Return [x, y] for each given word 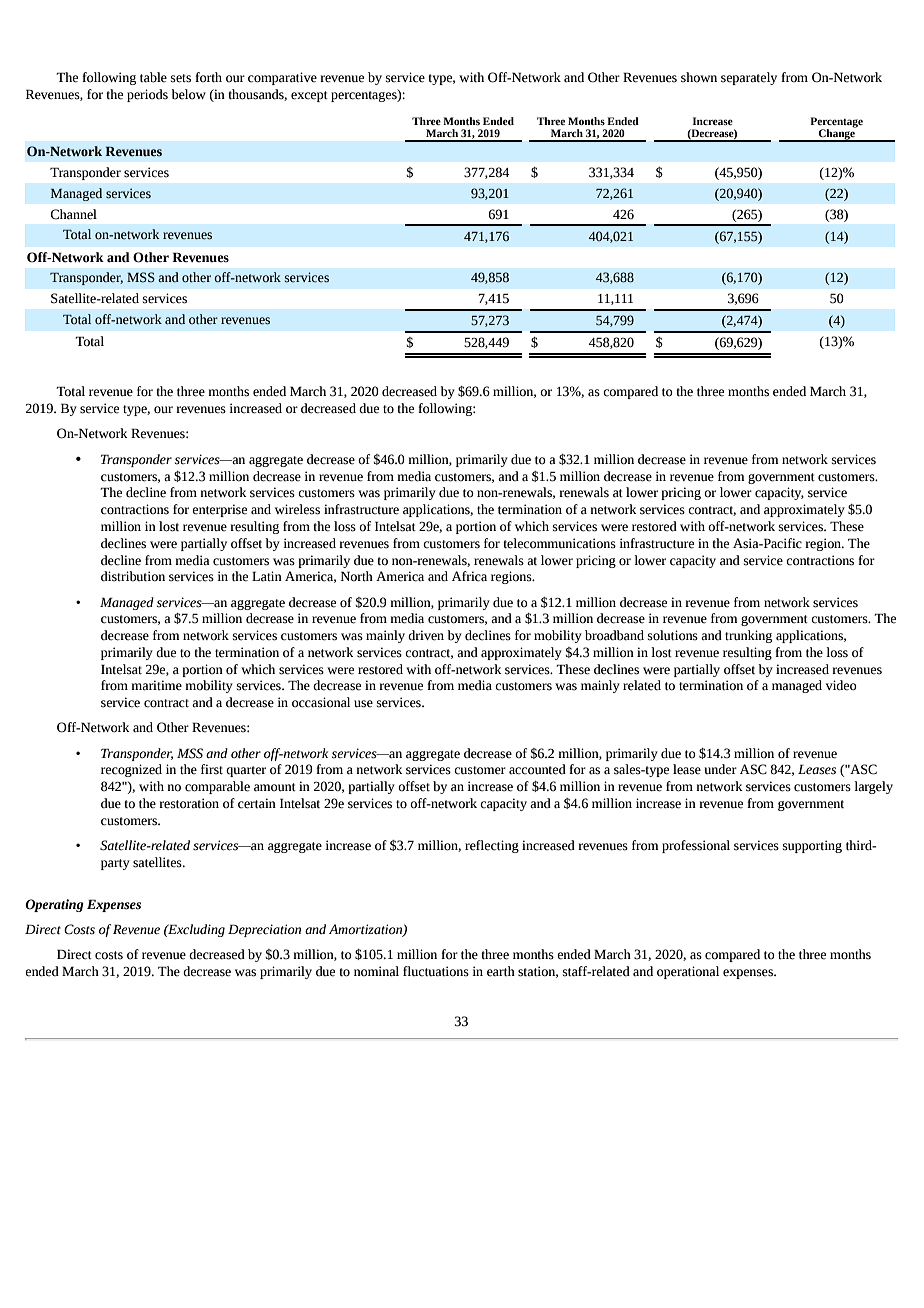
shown [699, 77]
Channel [73, 214]
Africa [469, 576]
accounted [537, 769]
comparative [282, 78]
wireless [297, 509]
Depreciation [264, 930]
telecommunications [559, 543]
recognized [131, 770]
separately [749, 78]
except [309, 96]
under [721, 769]
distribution [133, 576]
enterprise [219, 510]
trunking [748, 636]
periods [147, 95]
